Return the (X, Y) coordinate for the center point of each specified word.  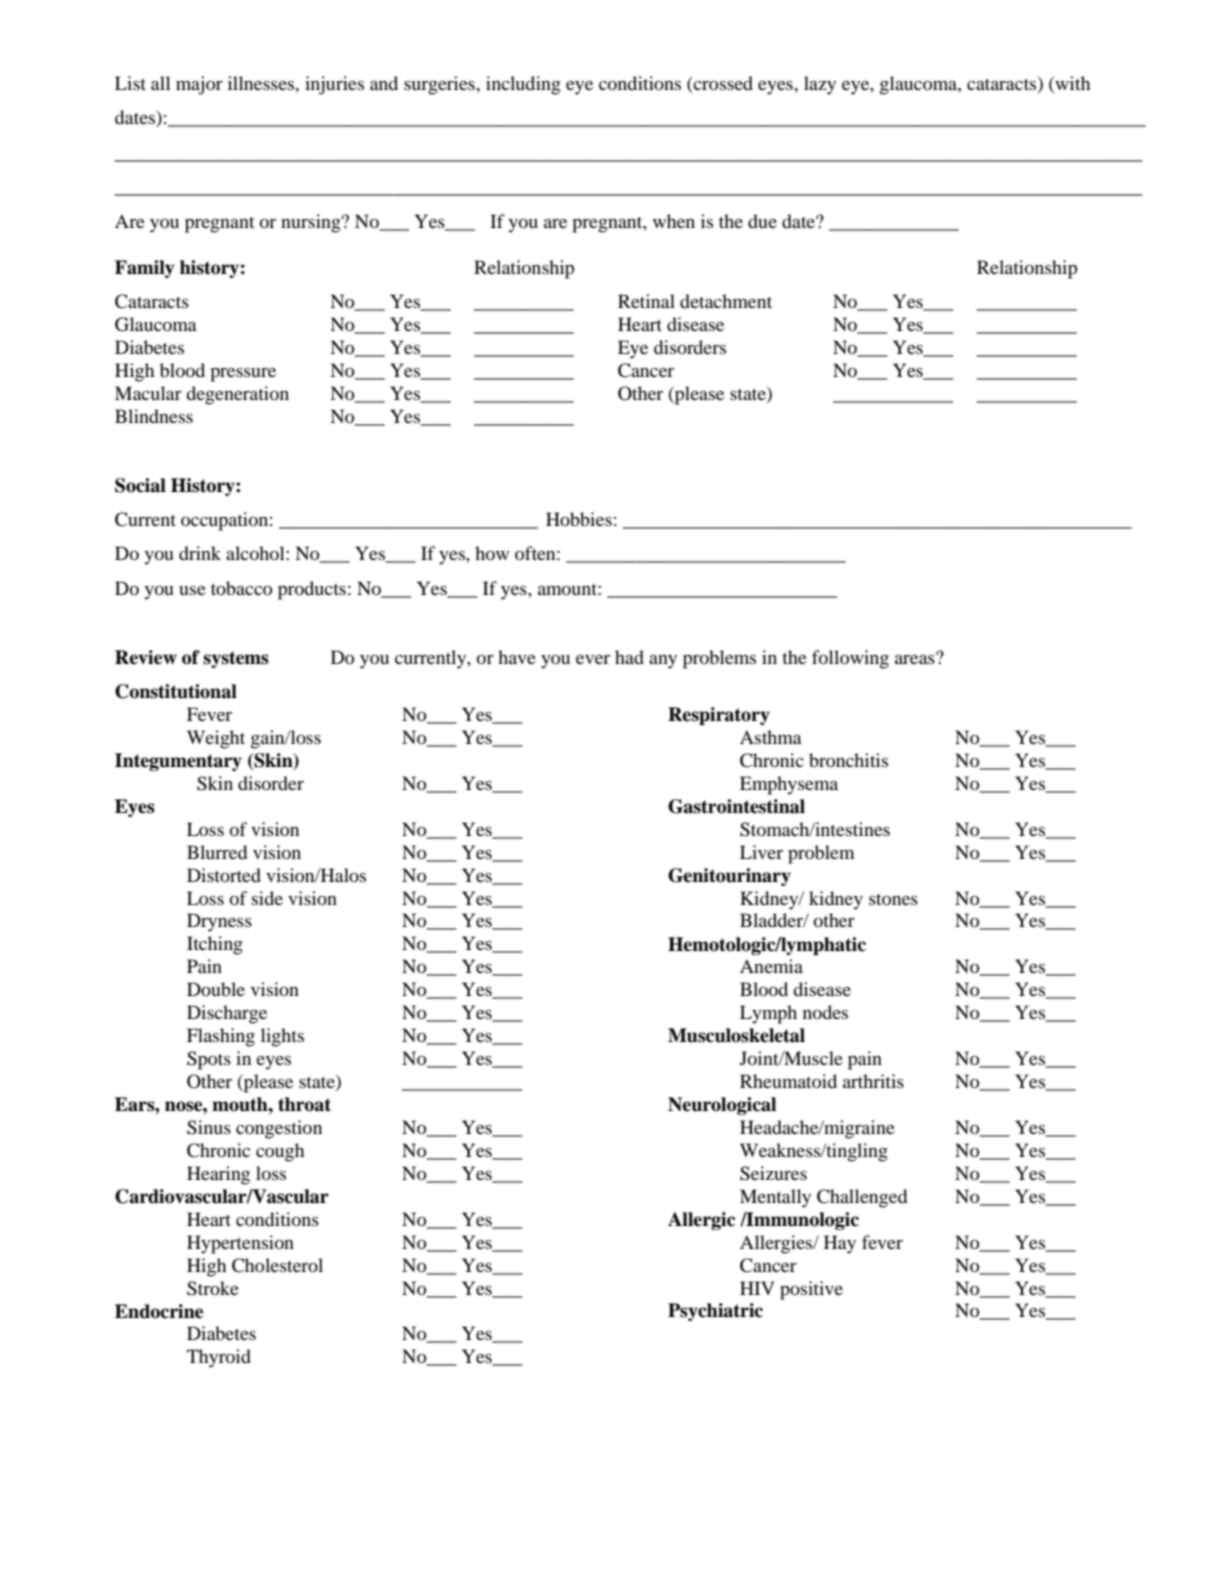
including (523, 85)
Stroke (213, 1288)
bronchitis (848, 760)
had (629, 657)
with (1071, 84)
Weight (216, 739)
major (199, 85)
